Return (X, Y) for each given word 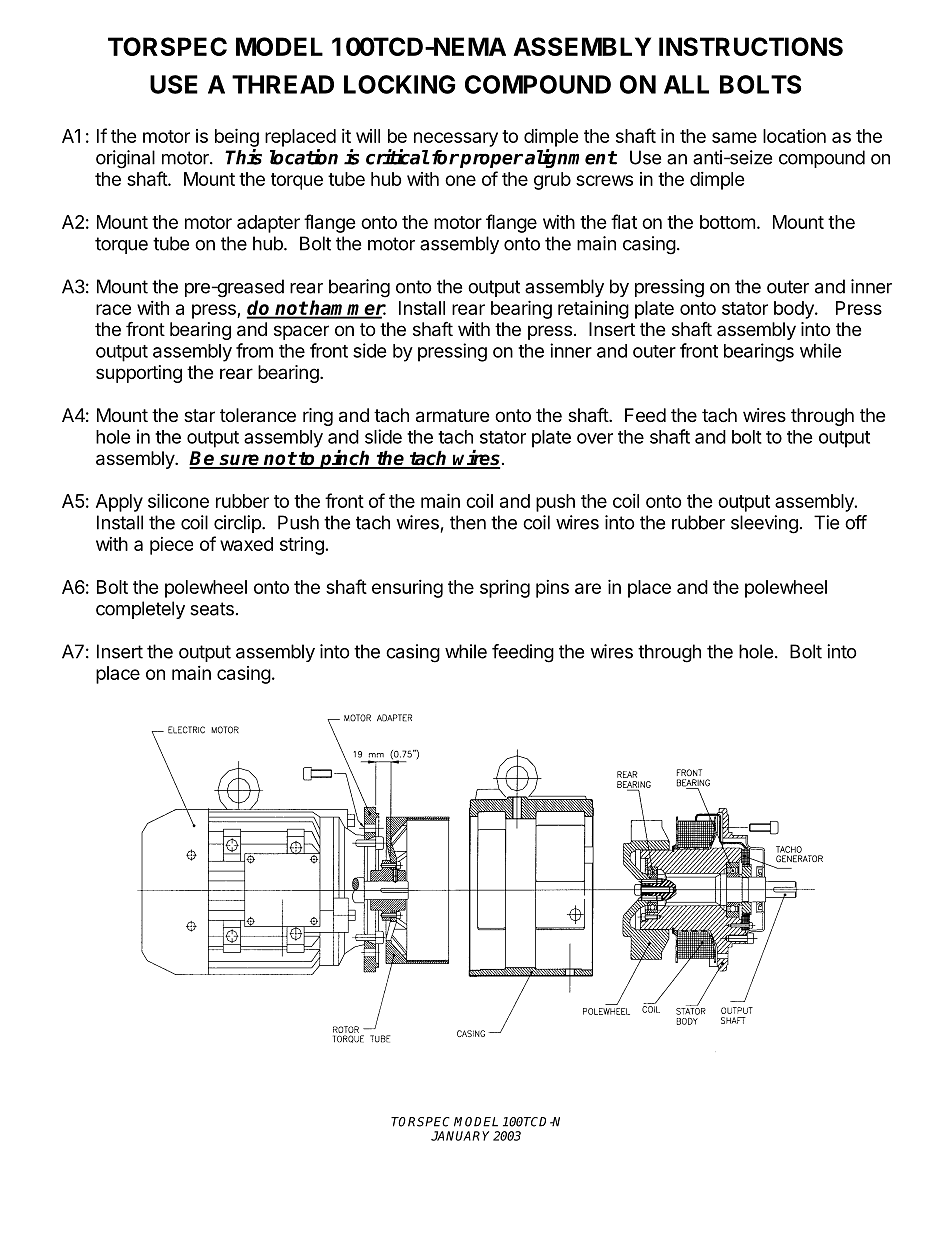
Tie (826, 522)
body (795, 310)
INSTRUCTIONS (751, 46)
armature (452, 416)
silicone (178, 500)
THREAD (283, 84)
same (734, 137)
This (243, 157)
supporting (139, 374)
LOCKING (399, 84)
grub (552, 181)
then (468, 522)
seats (212, 609)
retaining (593, 309)
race (113, 309)
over (595, 438)
